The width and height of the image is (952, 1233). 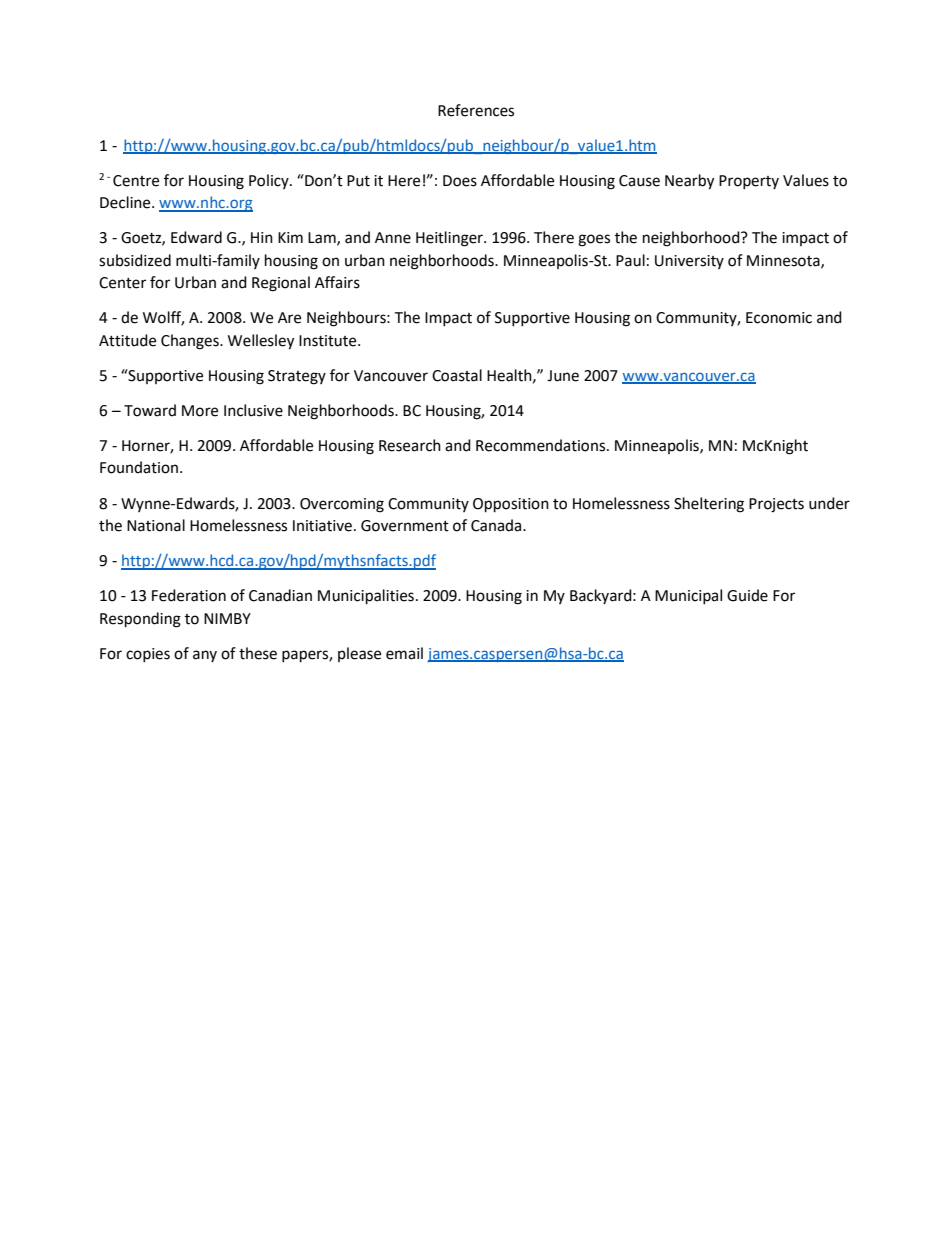 What do you see at coordinates (476, 110) in the image?
I see `References` at bounding box center [476, 110].
